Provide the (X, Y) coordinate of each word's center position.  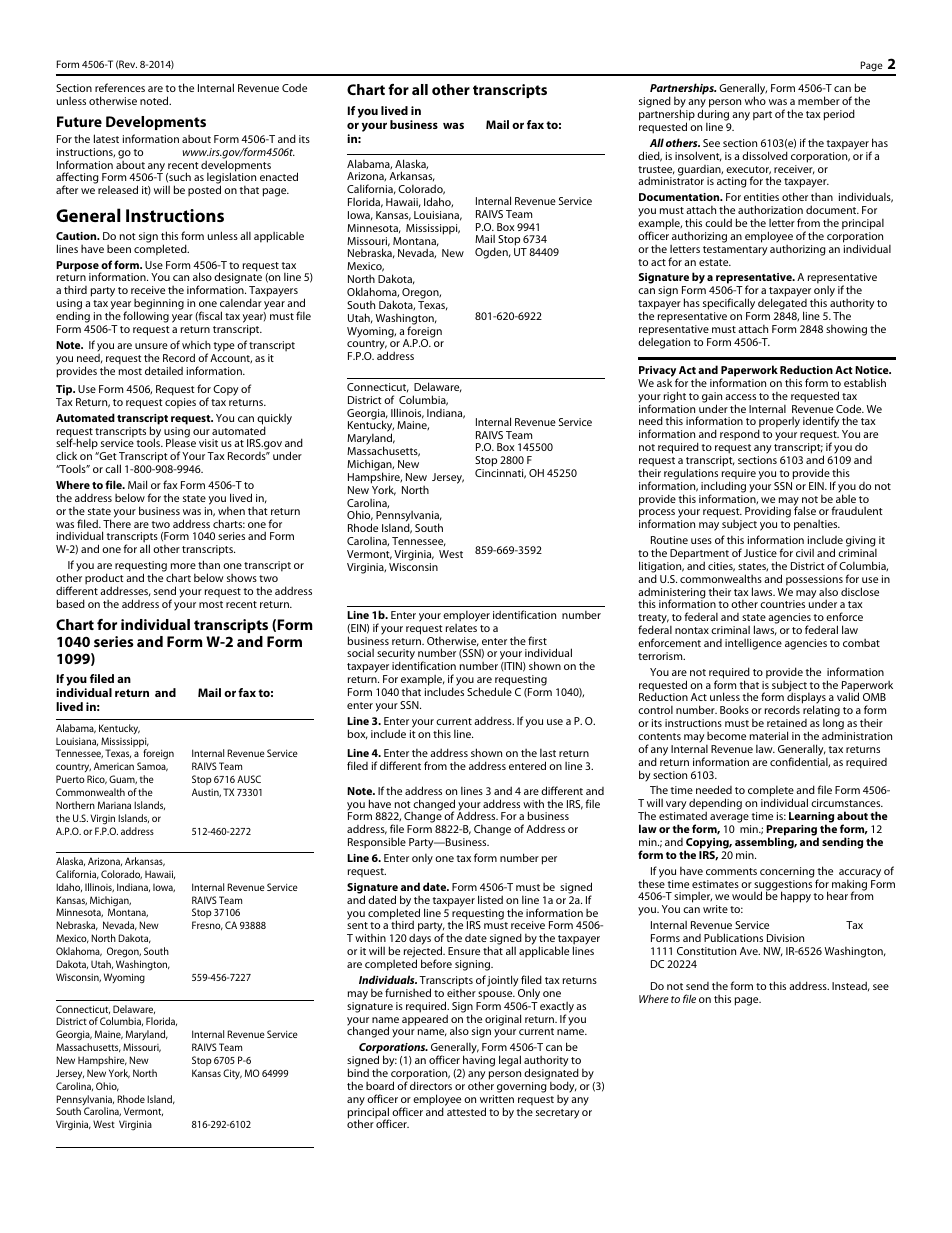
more (183, 566)
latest (106, 138)
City (232, 1074)
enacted (279, 176)
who (755, 100)
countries (782, 604)
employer (466, 616)
